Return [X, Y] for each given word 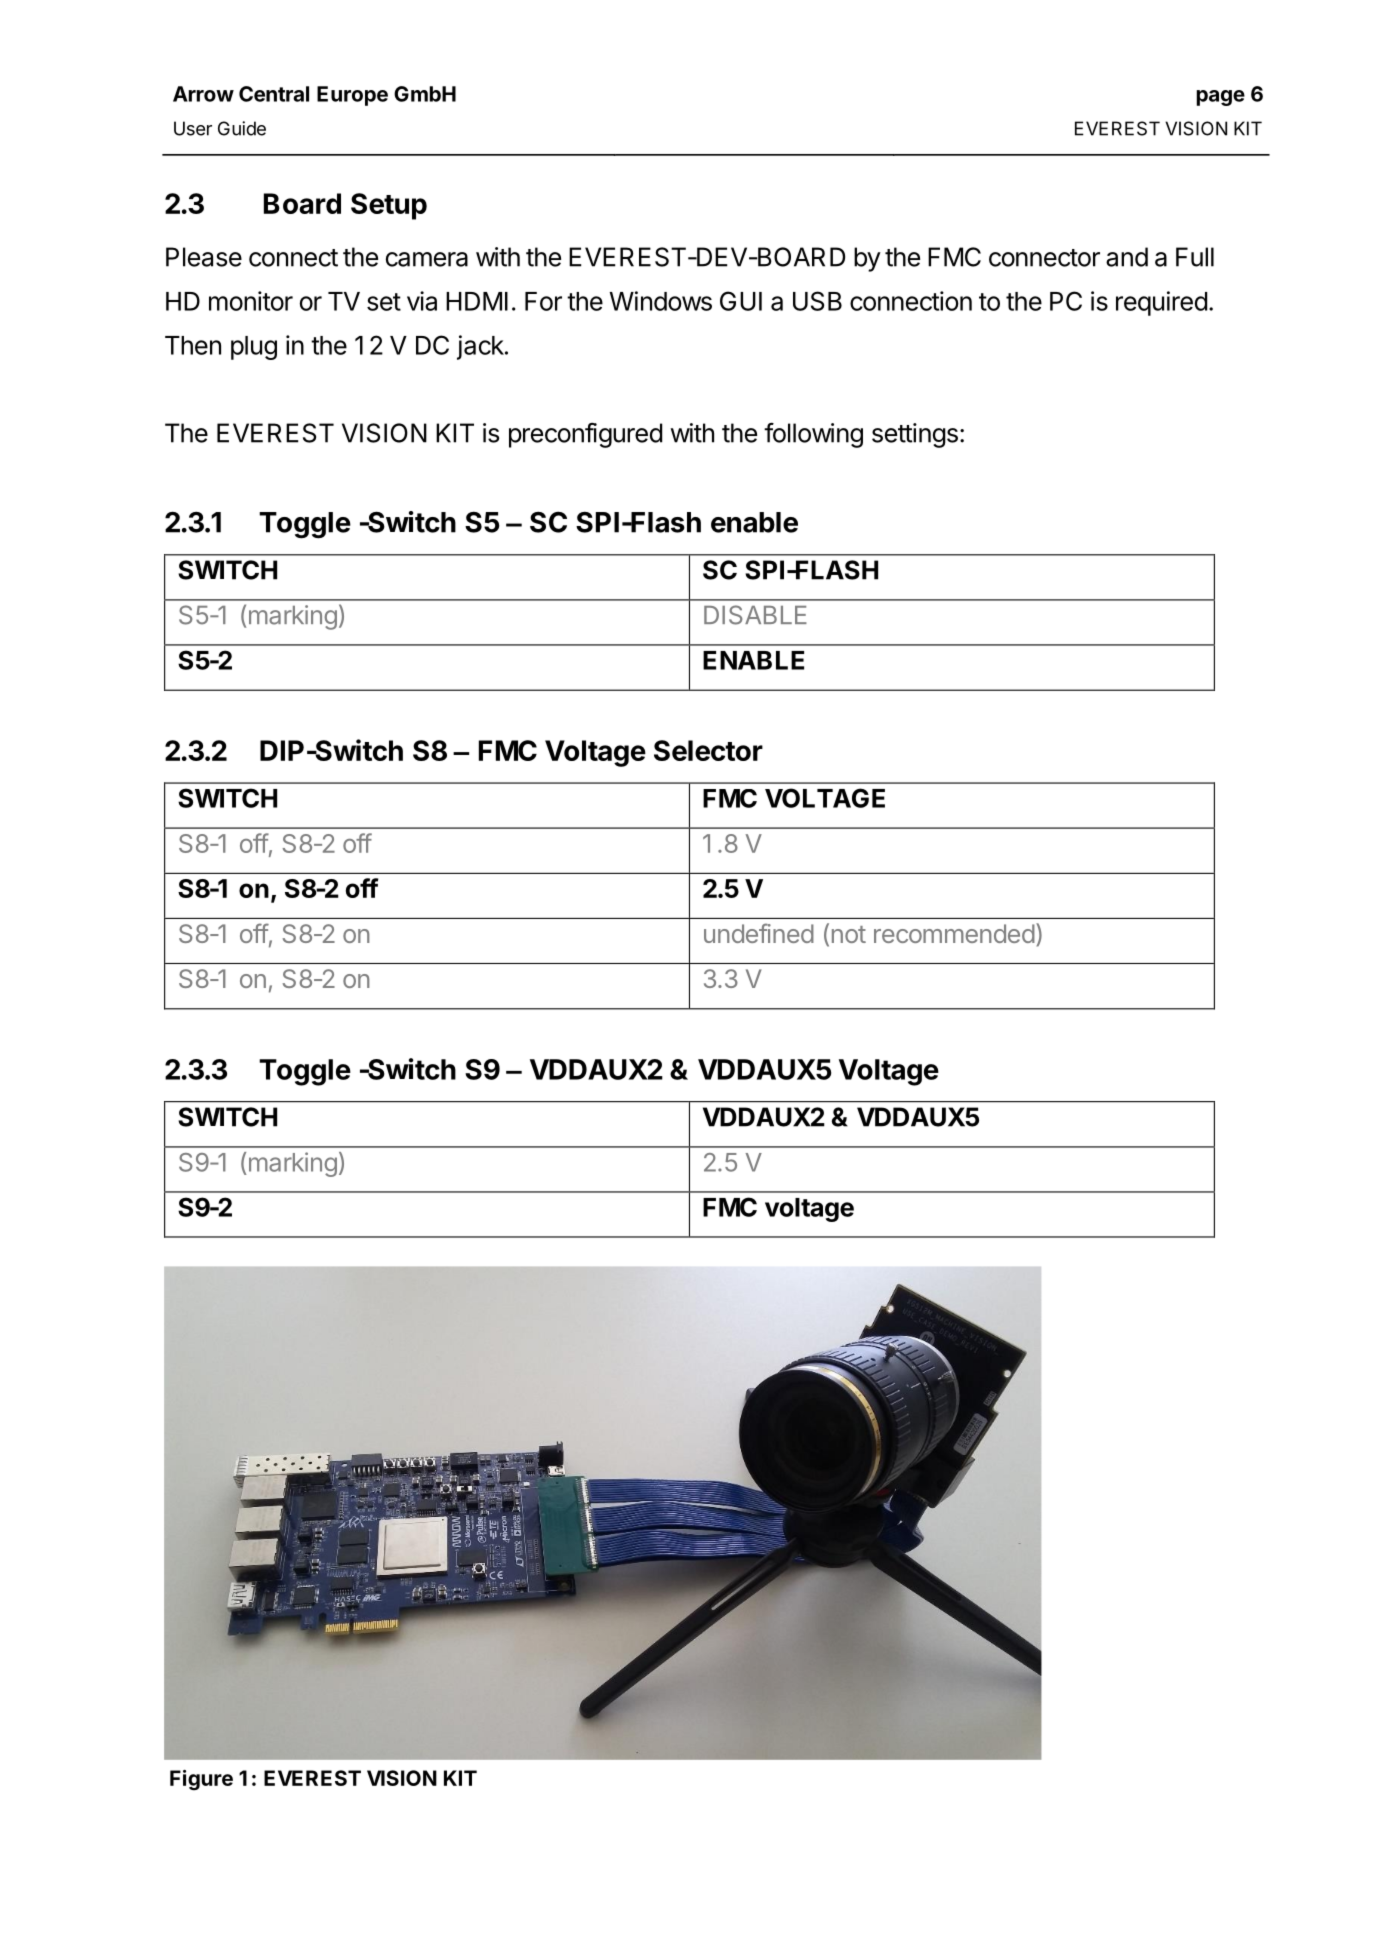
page [1220, 98]
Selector [708, 750]
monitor [251, 301]
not [849, 934]
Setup [389, 206]
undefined [759, 933]
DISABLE [755, 615]
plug [254, 348]
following [813, 435]
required [1161, 303]
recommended [954, 933]
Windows [661, 301]
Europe [352, 96]
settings [915, 435]
